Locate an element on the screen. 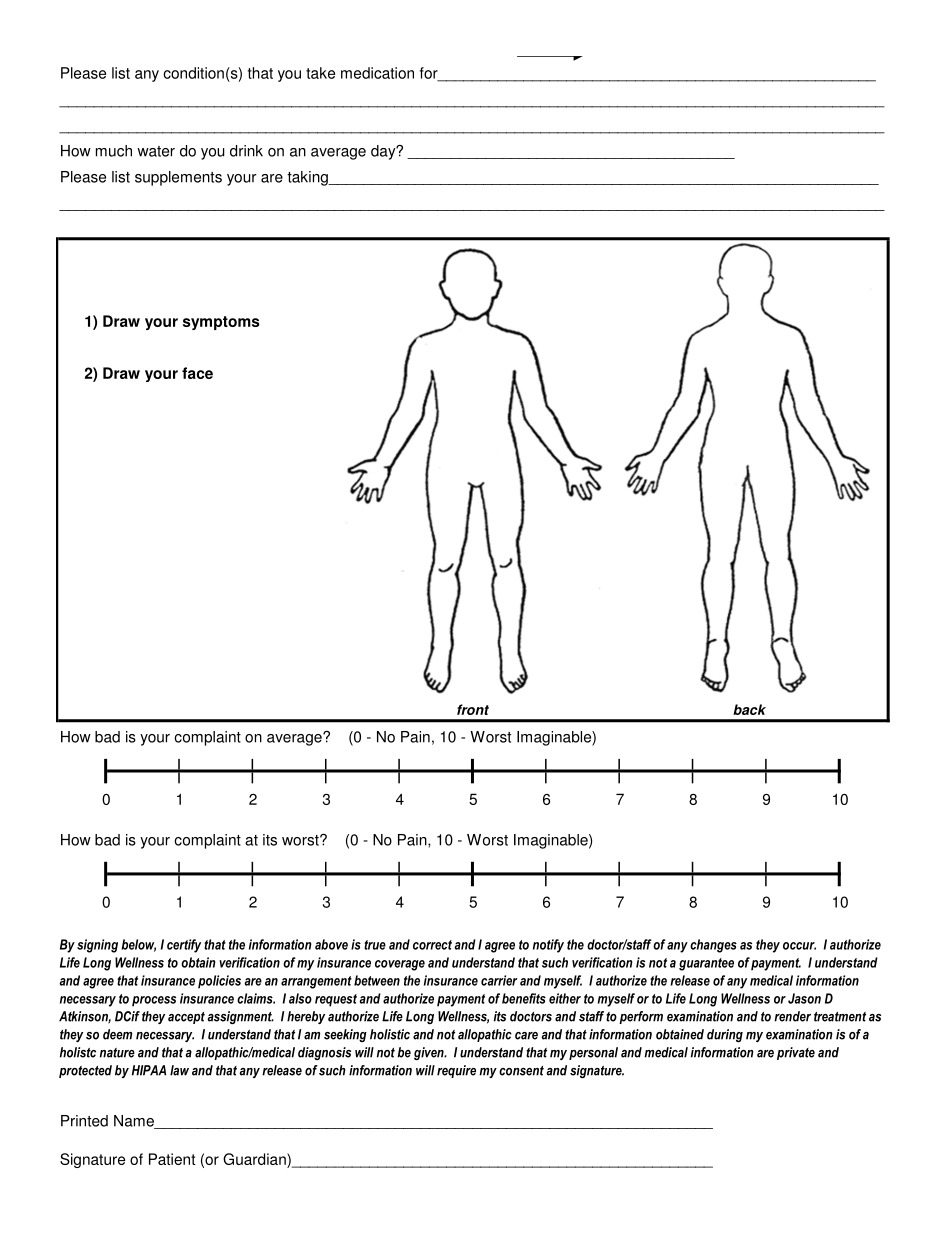 The width and height of the screenshot is (952, 1233). require is located at coordinates (456, 1071).
